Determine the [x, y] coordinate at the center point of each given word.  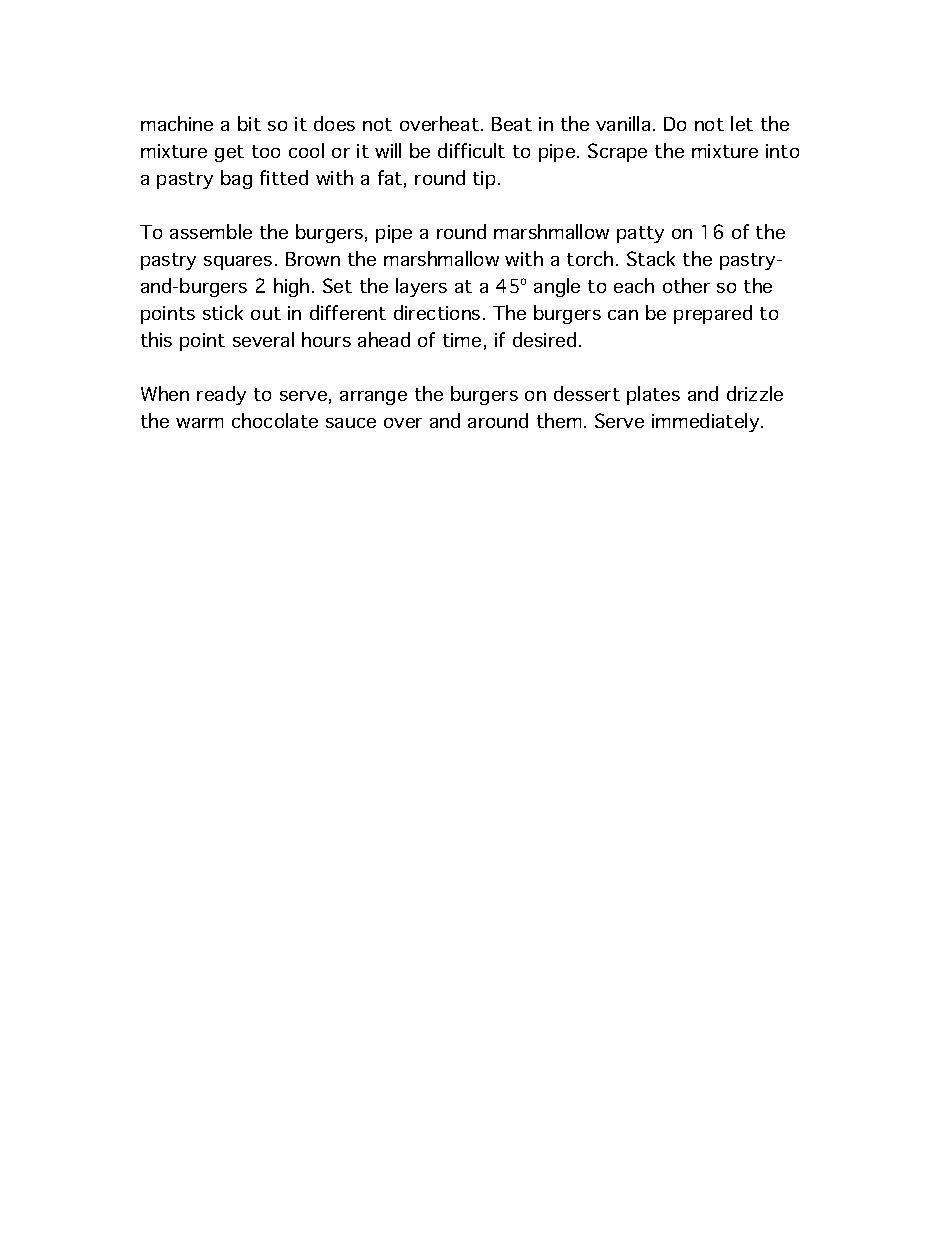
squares [238, 263]
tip [484, 180]
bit [249, 123]
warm [199, 423]
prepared [713, 314]
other [686, 285]
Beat [512, 124]
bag [236, 179]
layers [421, 287]
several [263, 339]
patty [640, 234]
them [559, 420]
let [742, 123]
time [462, 340]
